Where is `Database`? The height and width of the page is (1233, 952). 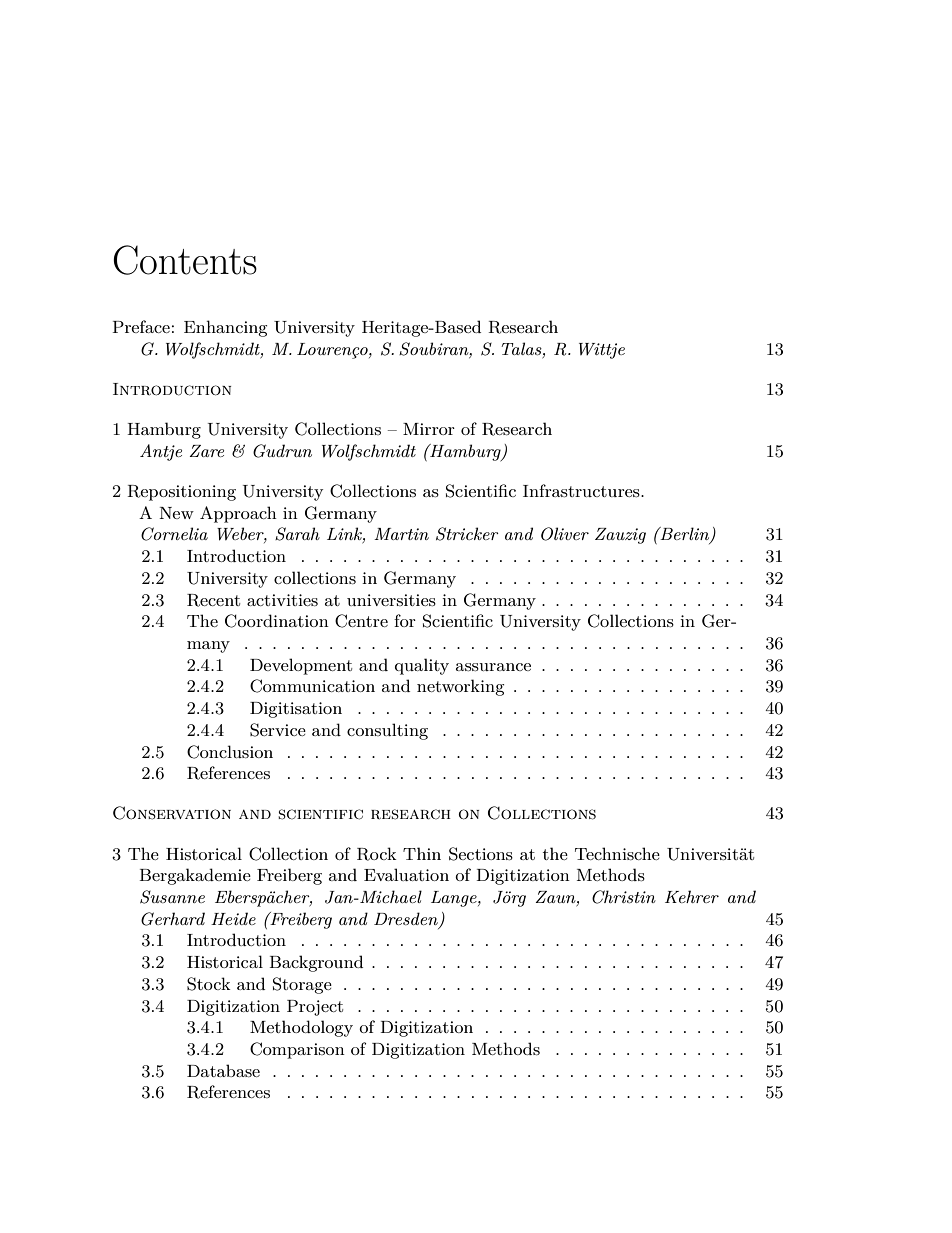
Database is located at coordinates (223, 1070).
